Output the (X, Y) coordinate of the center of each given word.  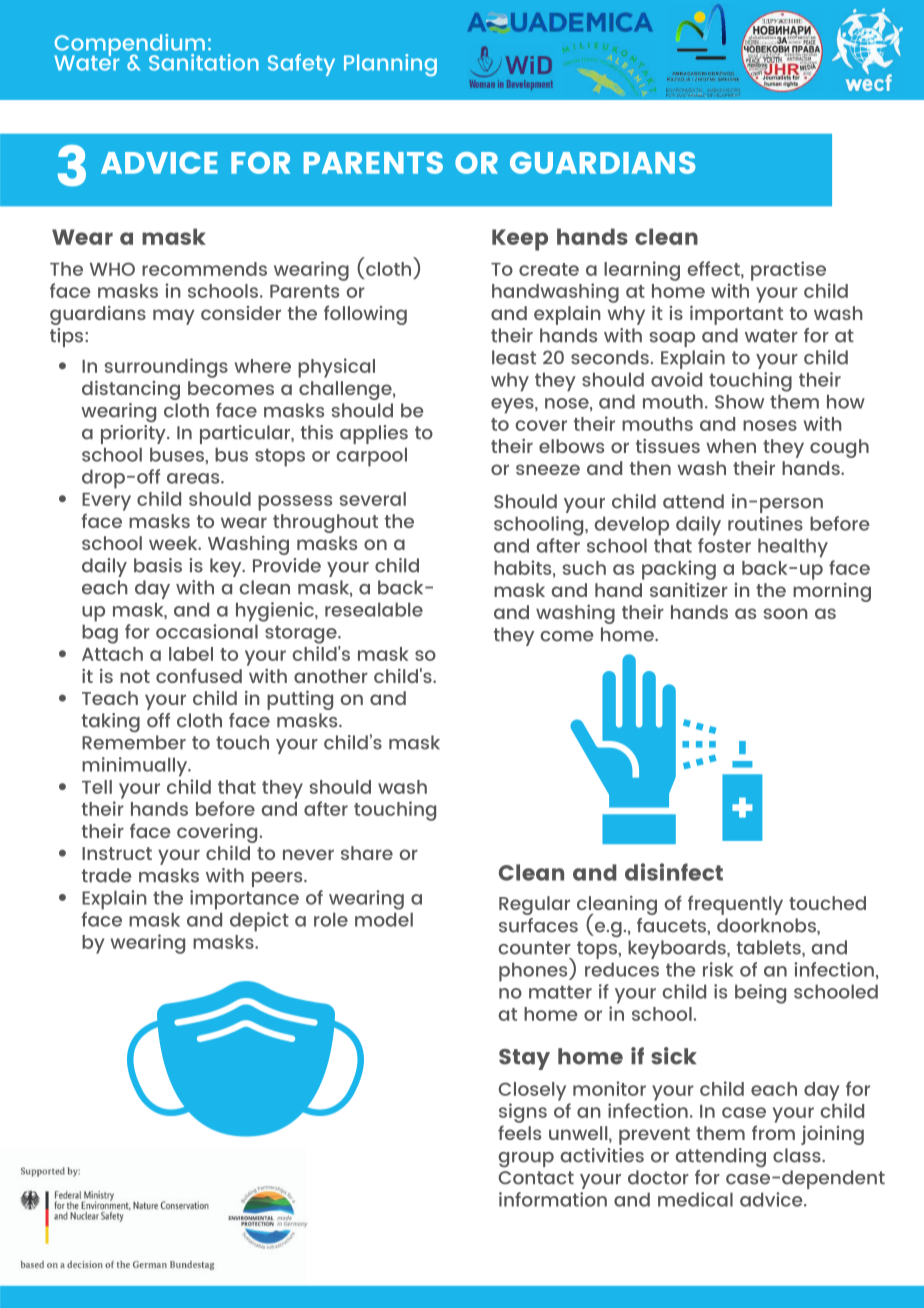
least (514, 357)
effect (714, 268)
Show (739, 401)
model (384, 919)
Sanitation (204, 62)
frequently (735, 905)
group (526, 1160)
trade (106, 875)
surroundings (166, 368)
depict (259, 922)
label (191, 654)
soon (786, 613)
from (773, 1132)
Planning (390, 65)
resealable (374, 609)
